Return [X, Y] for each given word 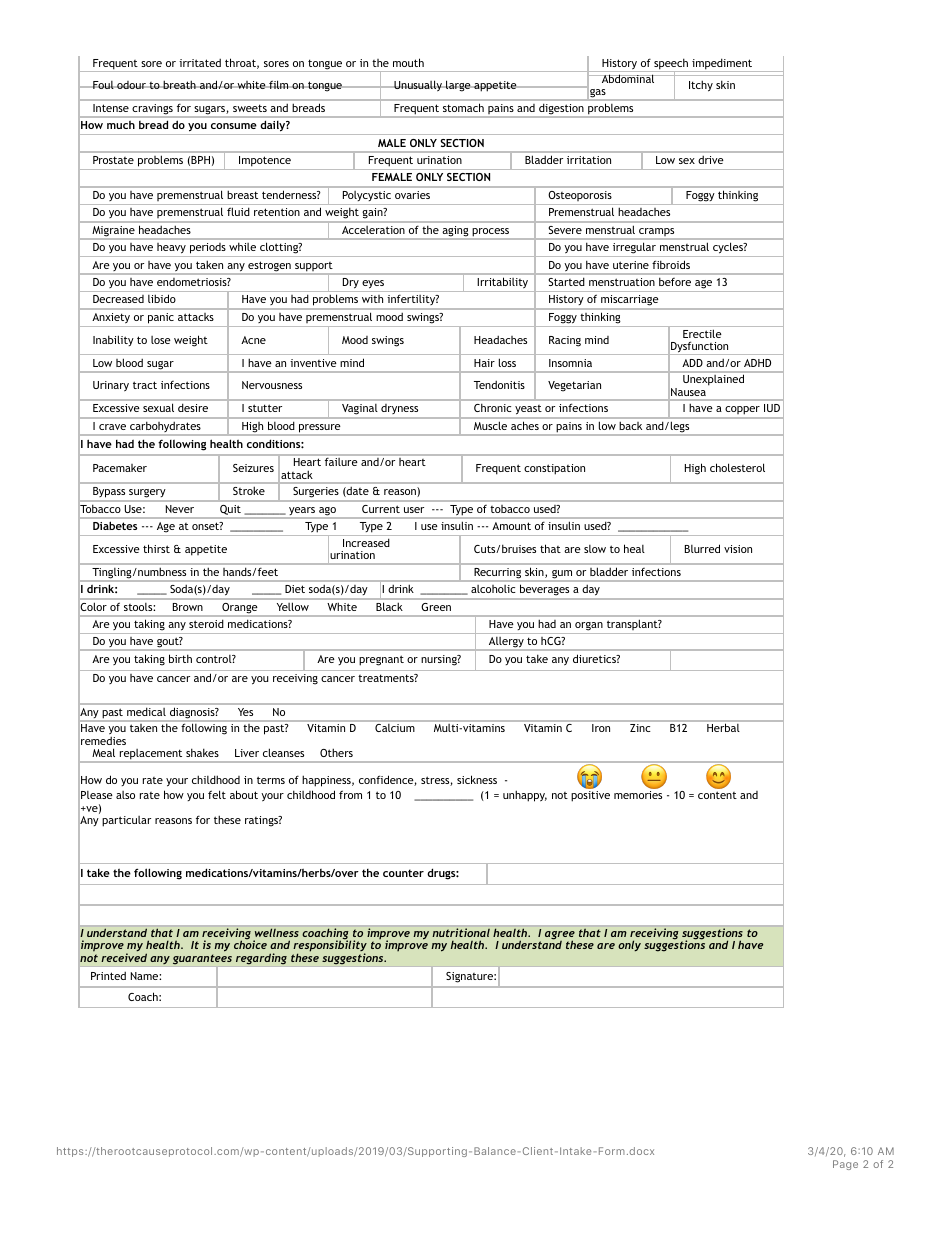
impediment [722, 65]
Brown [188, 607]
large [458, 86]
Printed [108, 975]
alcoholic [493, 589]
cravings [152, 109]
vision [738, 549]
